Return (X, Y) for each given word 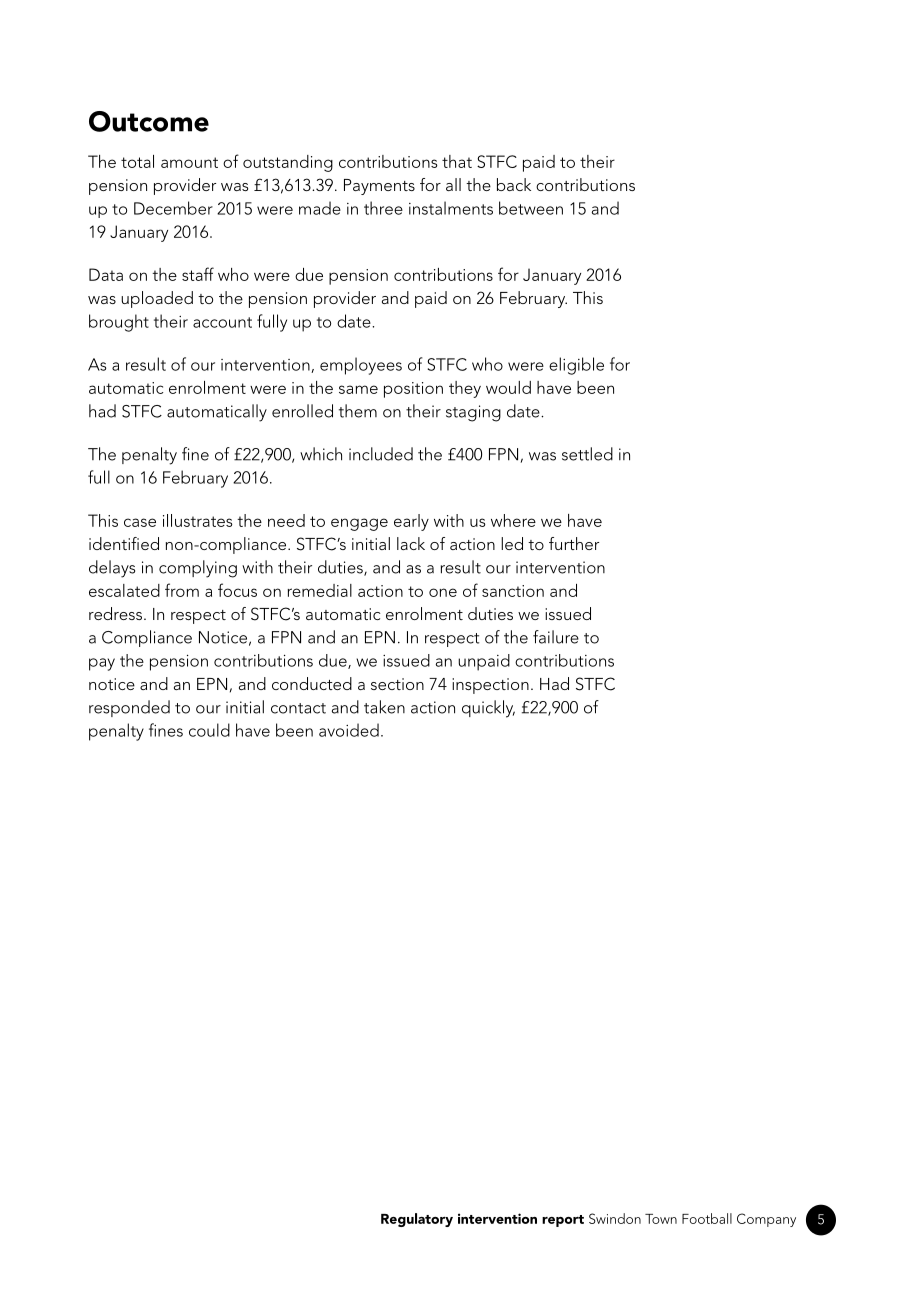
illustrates (198, 520)
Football (707, 1218)
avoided (349, 730)
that (457, 161)
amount (189, 162)
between (531, 208)
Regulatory (417, 1220)
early (411, 522)
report (563, 1221)
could (209, 730)
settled (587, 454)
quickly (488, 709)
